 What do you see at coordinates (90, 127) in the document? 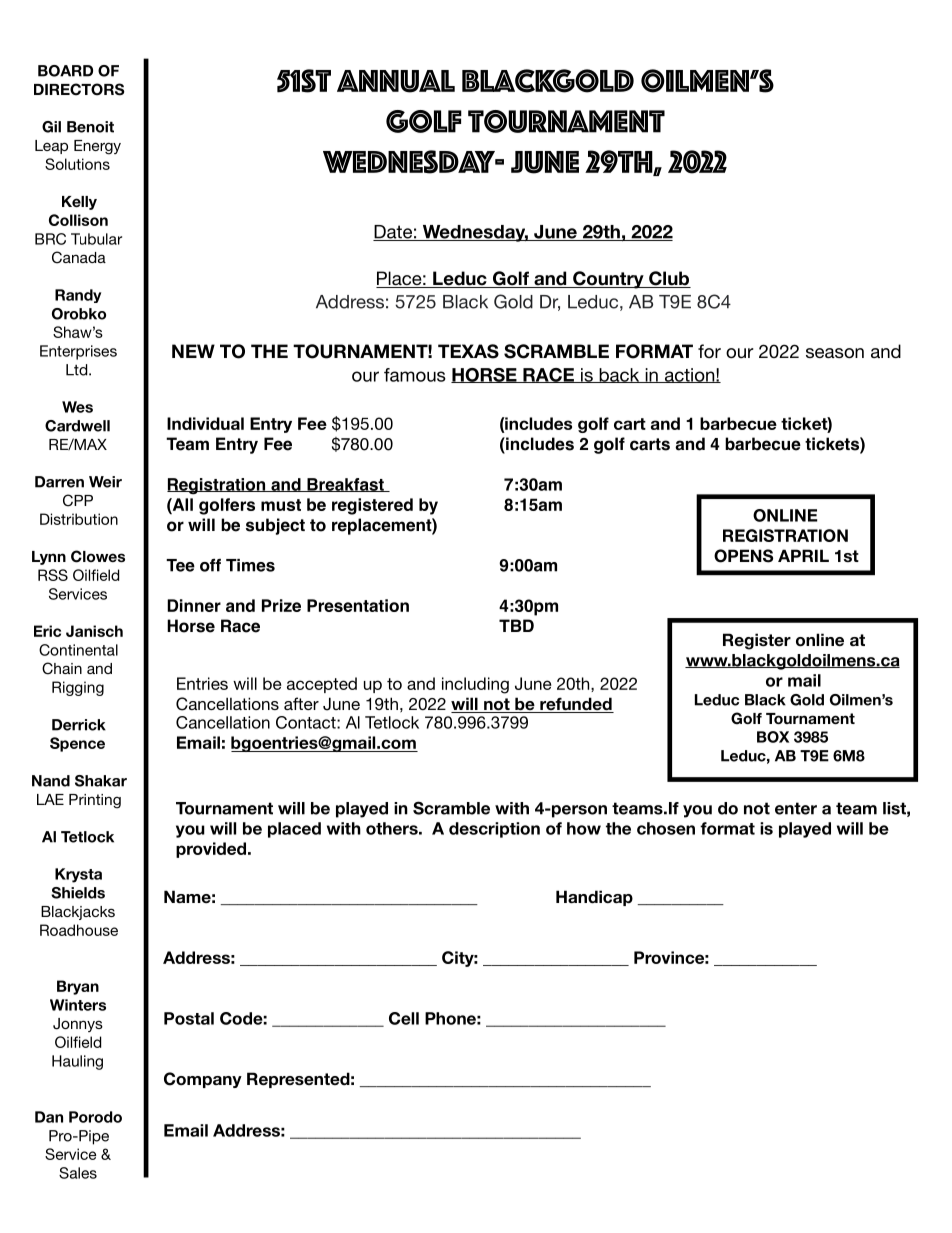
I see `Benoit` at bounding box center [90, 127].
